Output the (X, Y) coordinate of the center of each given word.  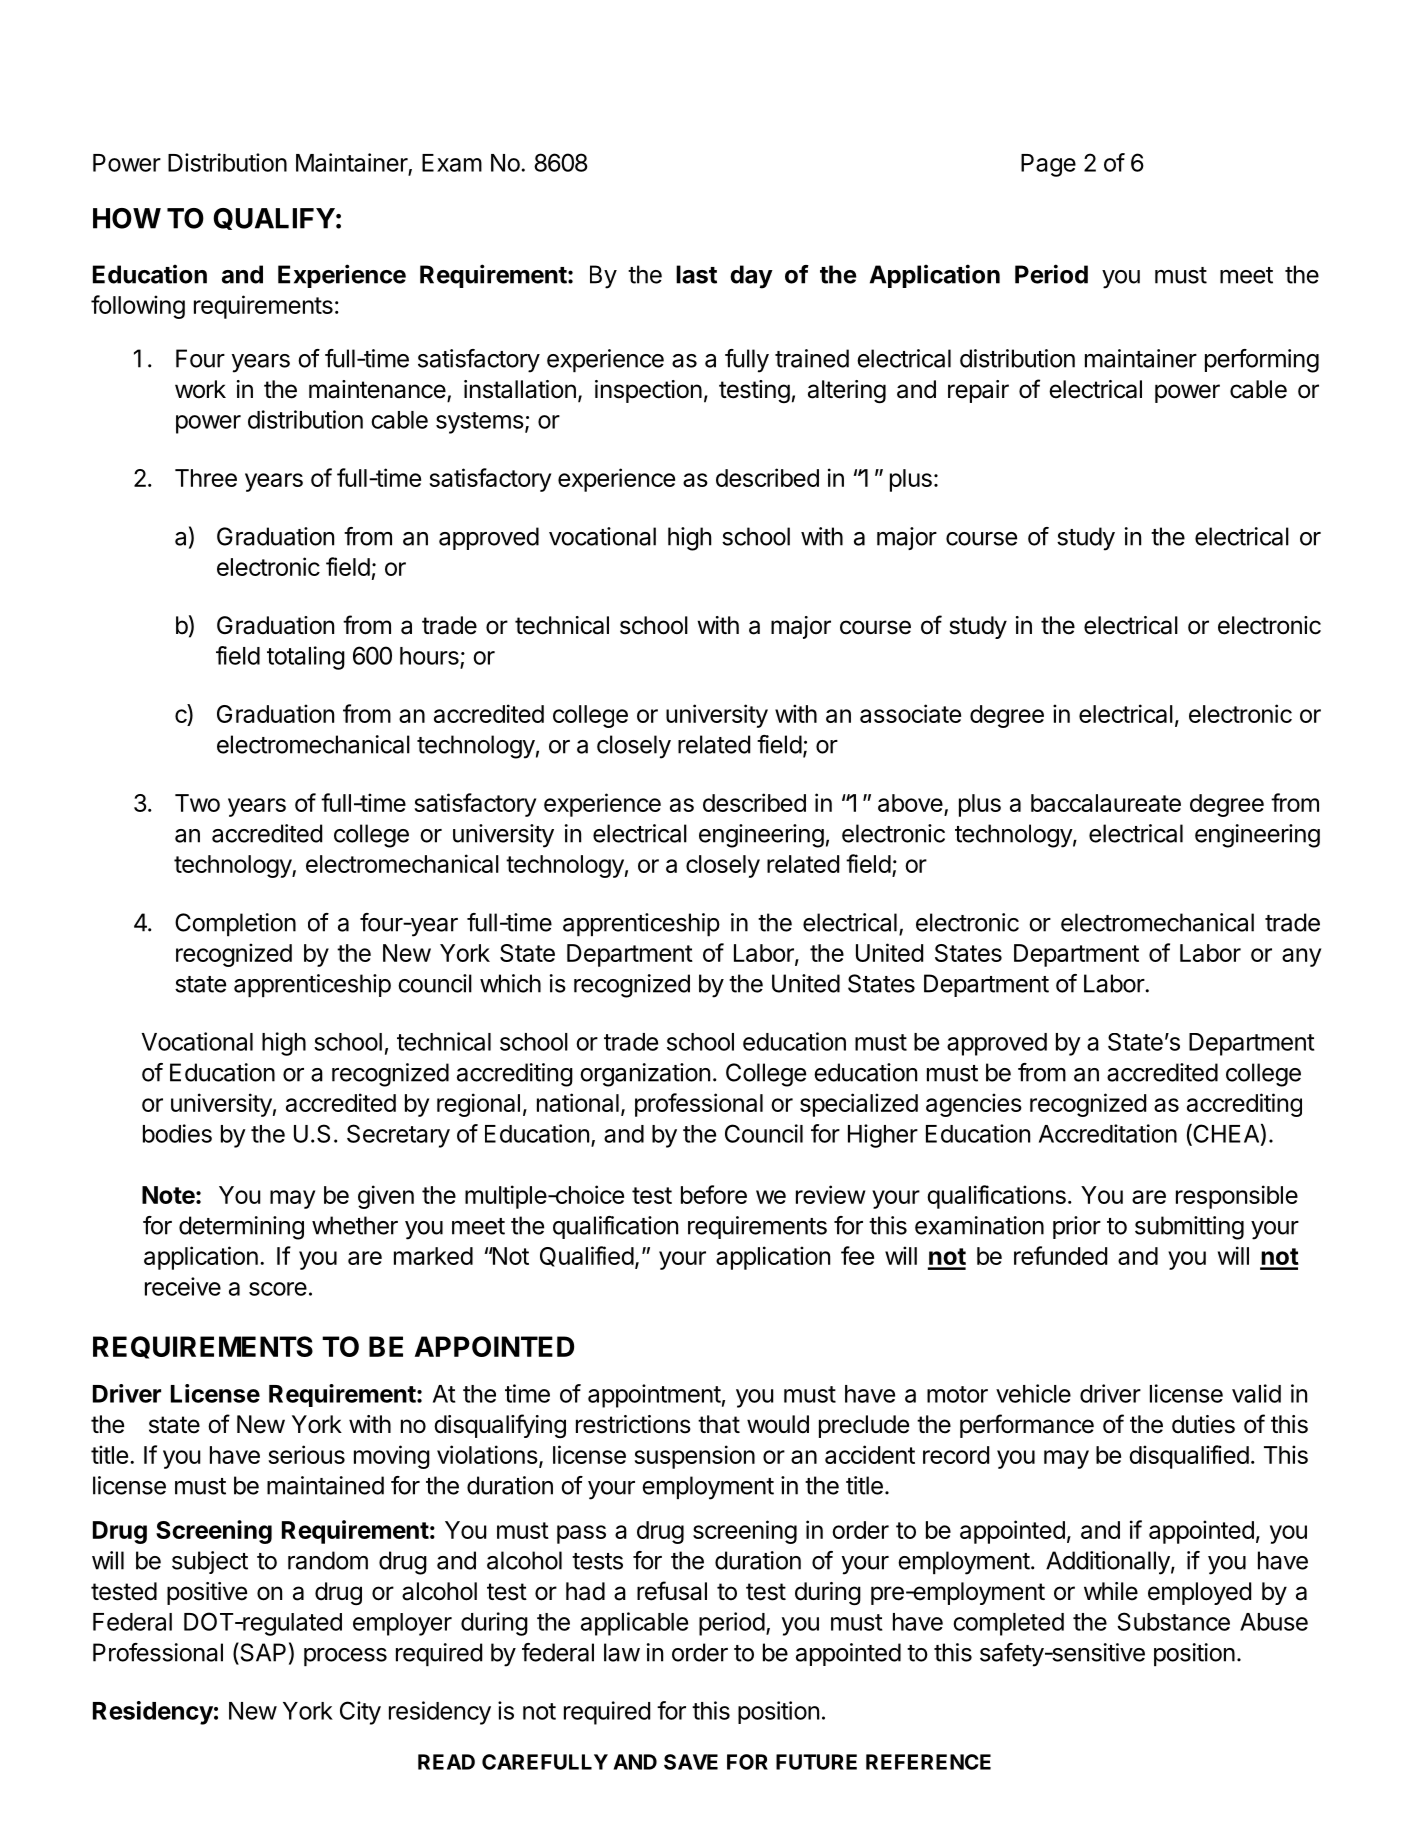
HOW (127, 218)
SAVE (691, 1762)
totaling (306, 658)
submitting (1189, 1228)
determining (241, 1228)
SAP (262, 1653)
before (714, 1194)
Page (1048, 165)
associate (910, 713)
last (696, 274)
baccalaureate (1106, 803)
